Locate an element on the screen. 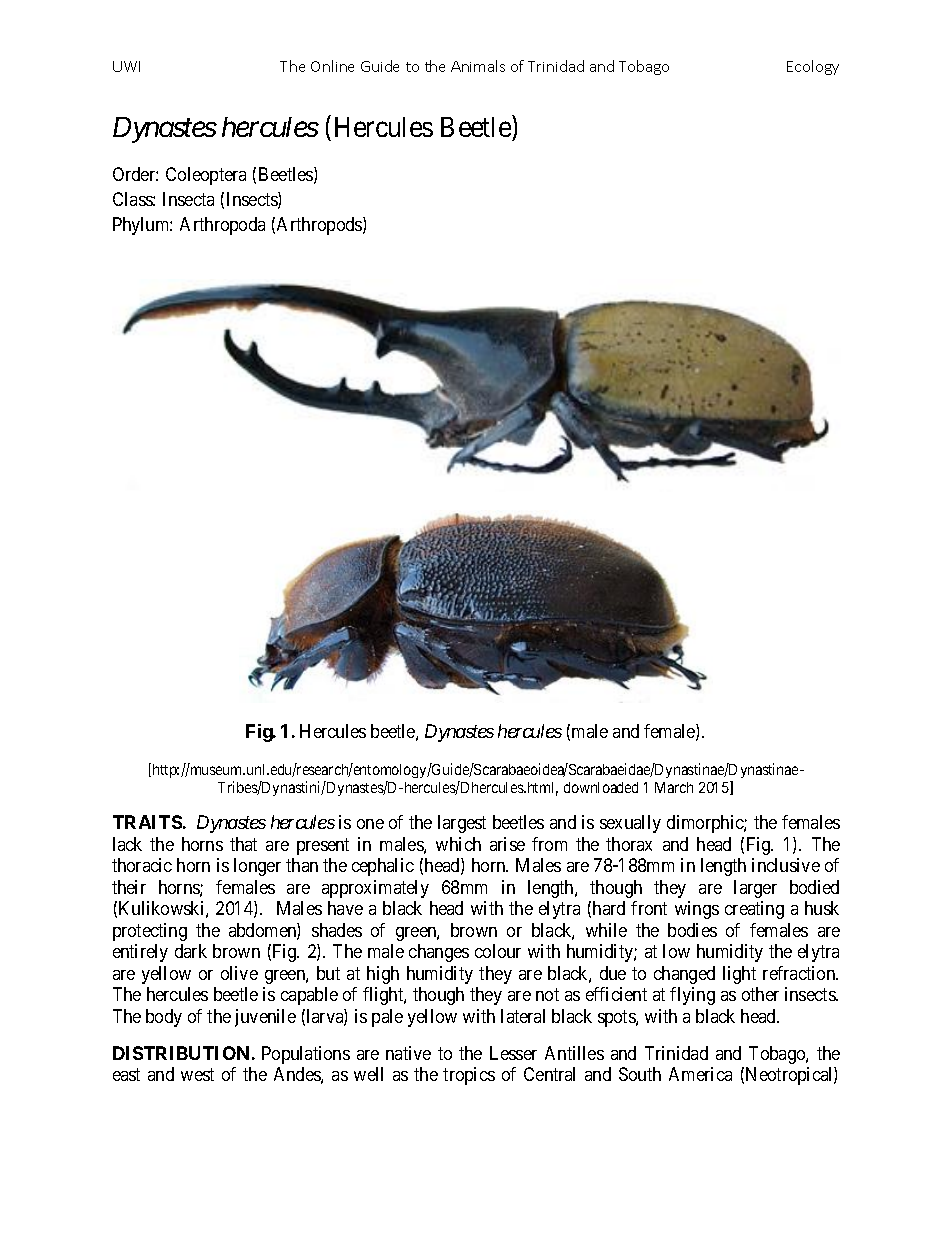 This screenshot has height=1233, width=952. Coleoptera is located at coordinates (206, 176).
